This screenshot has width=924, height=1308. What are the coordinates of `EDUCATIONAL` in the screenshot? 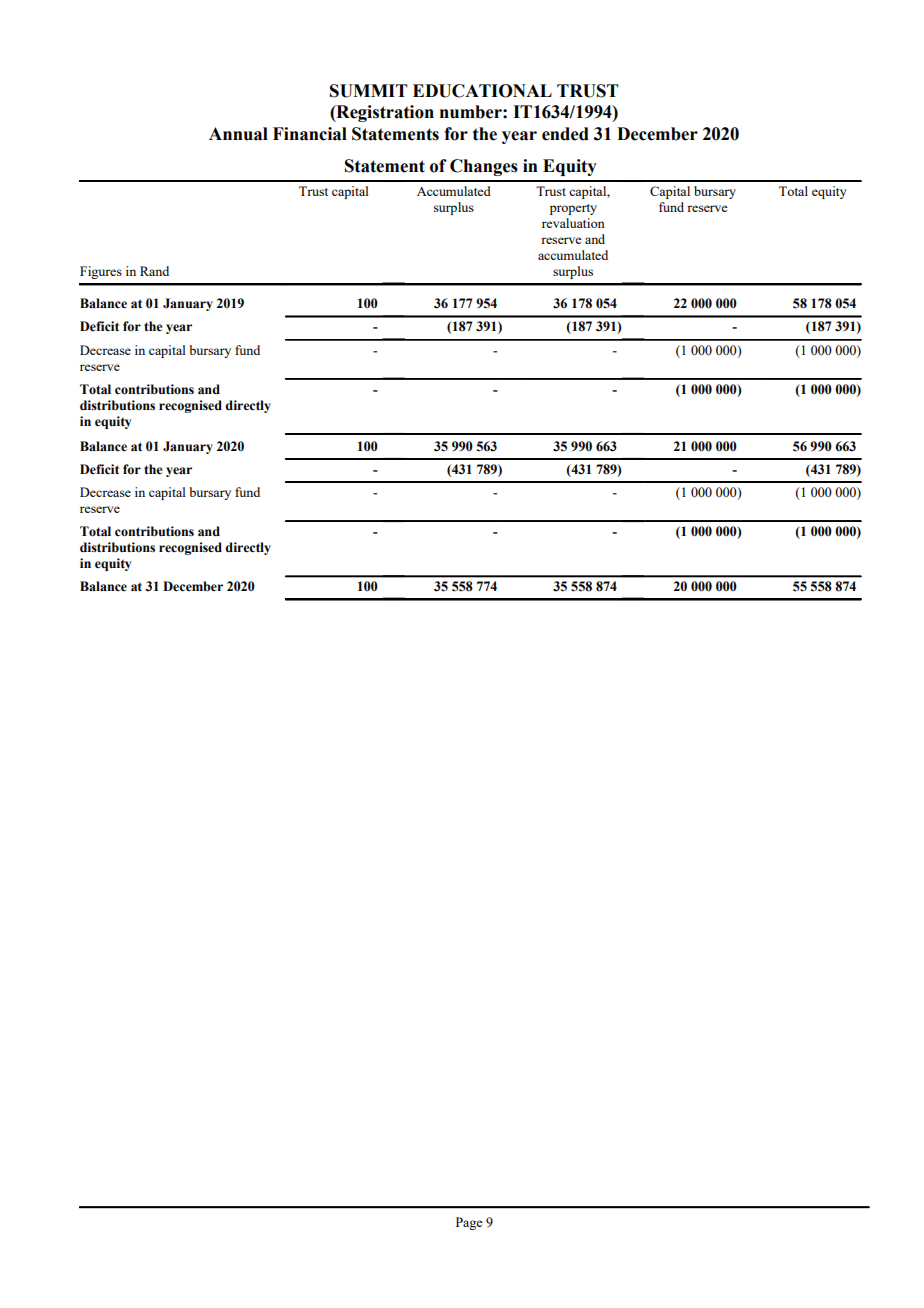 It's located at (482, 91).
